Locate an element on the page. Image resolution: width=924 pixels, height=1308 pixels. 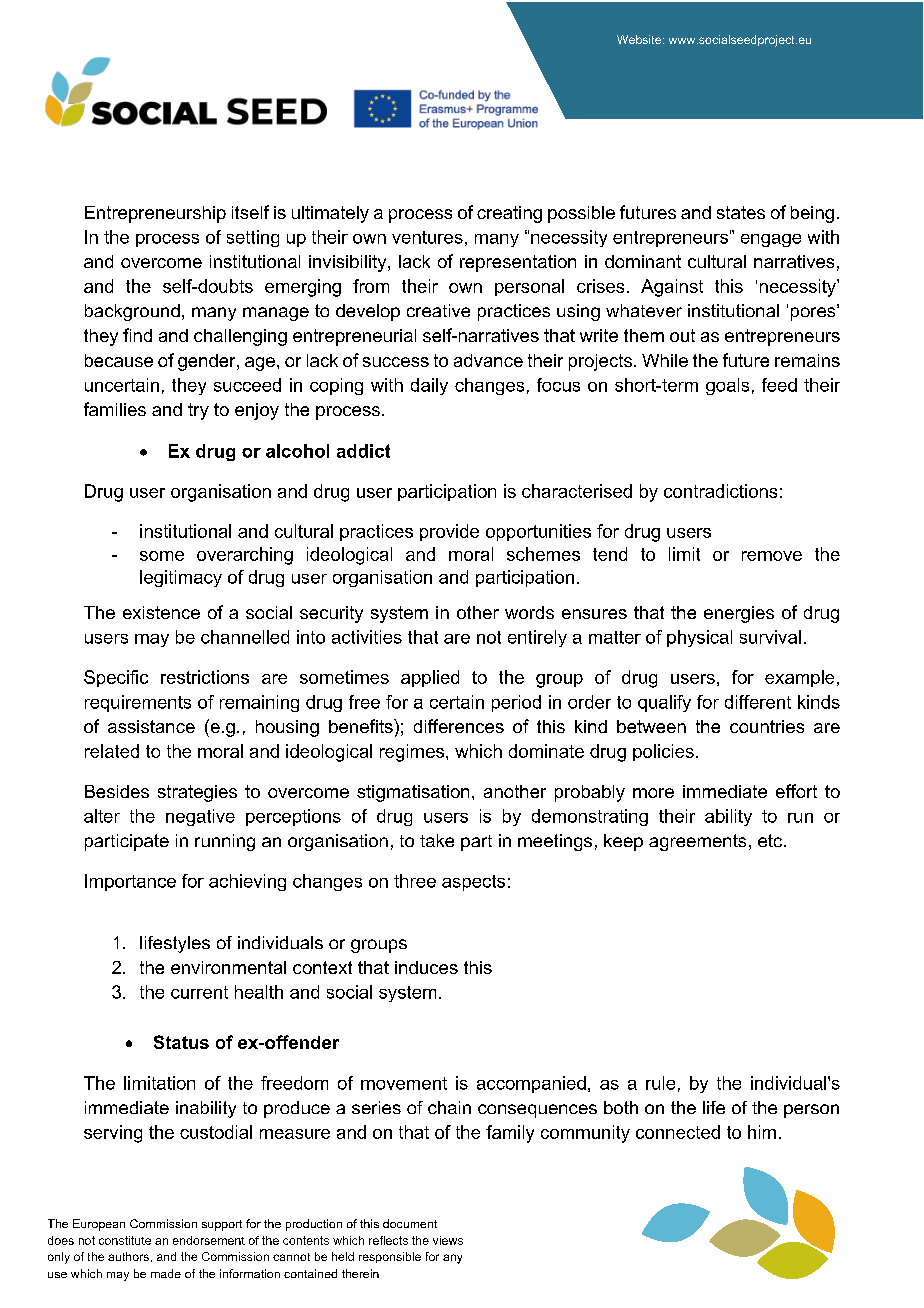
setting is located at coordinates (253, 238).
